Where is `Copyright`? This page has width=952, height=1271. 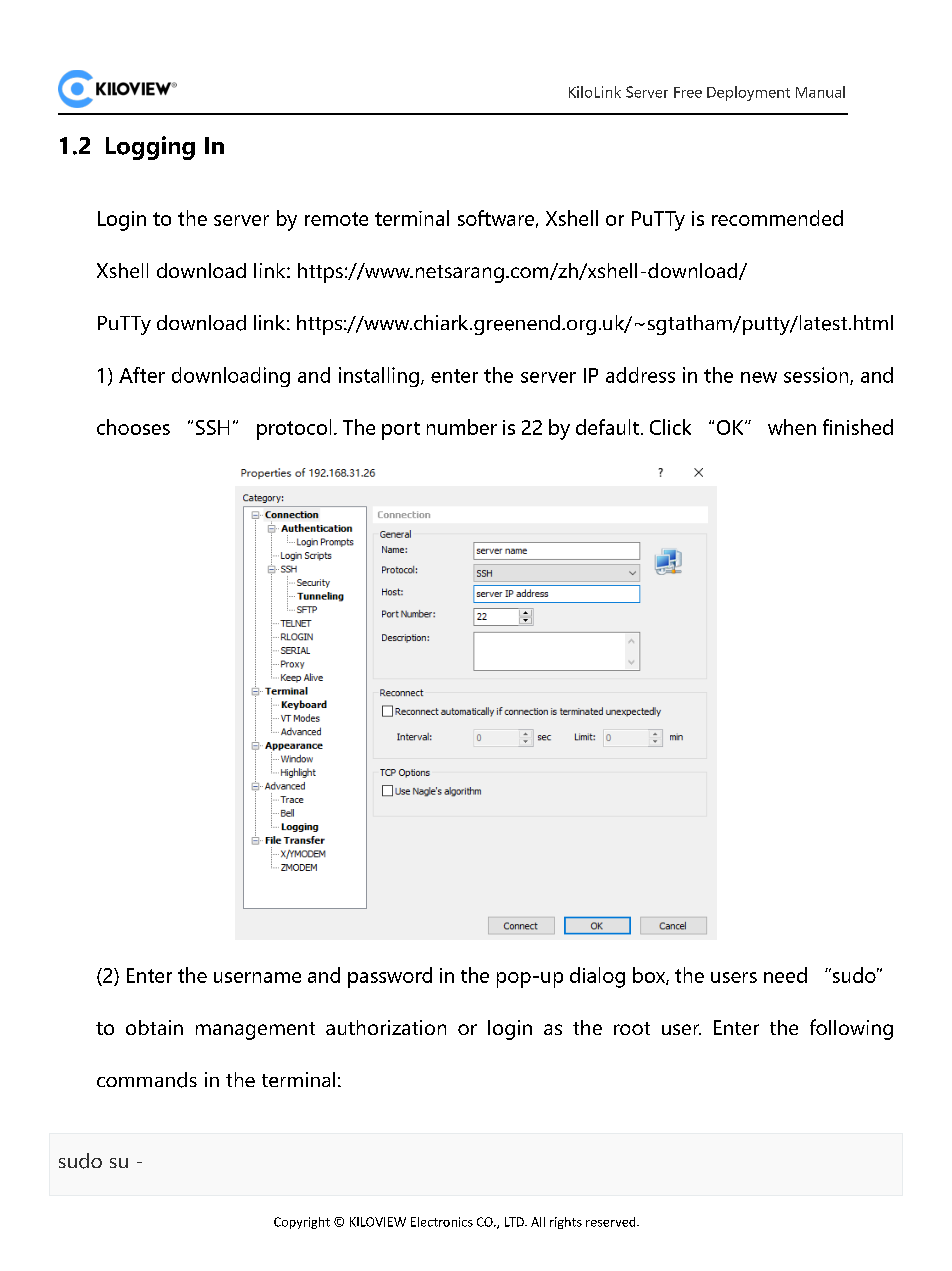
Copyright is located at coordinates (302, 1223).
